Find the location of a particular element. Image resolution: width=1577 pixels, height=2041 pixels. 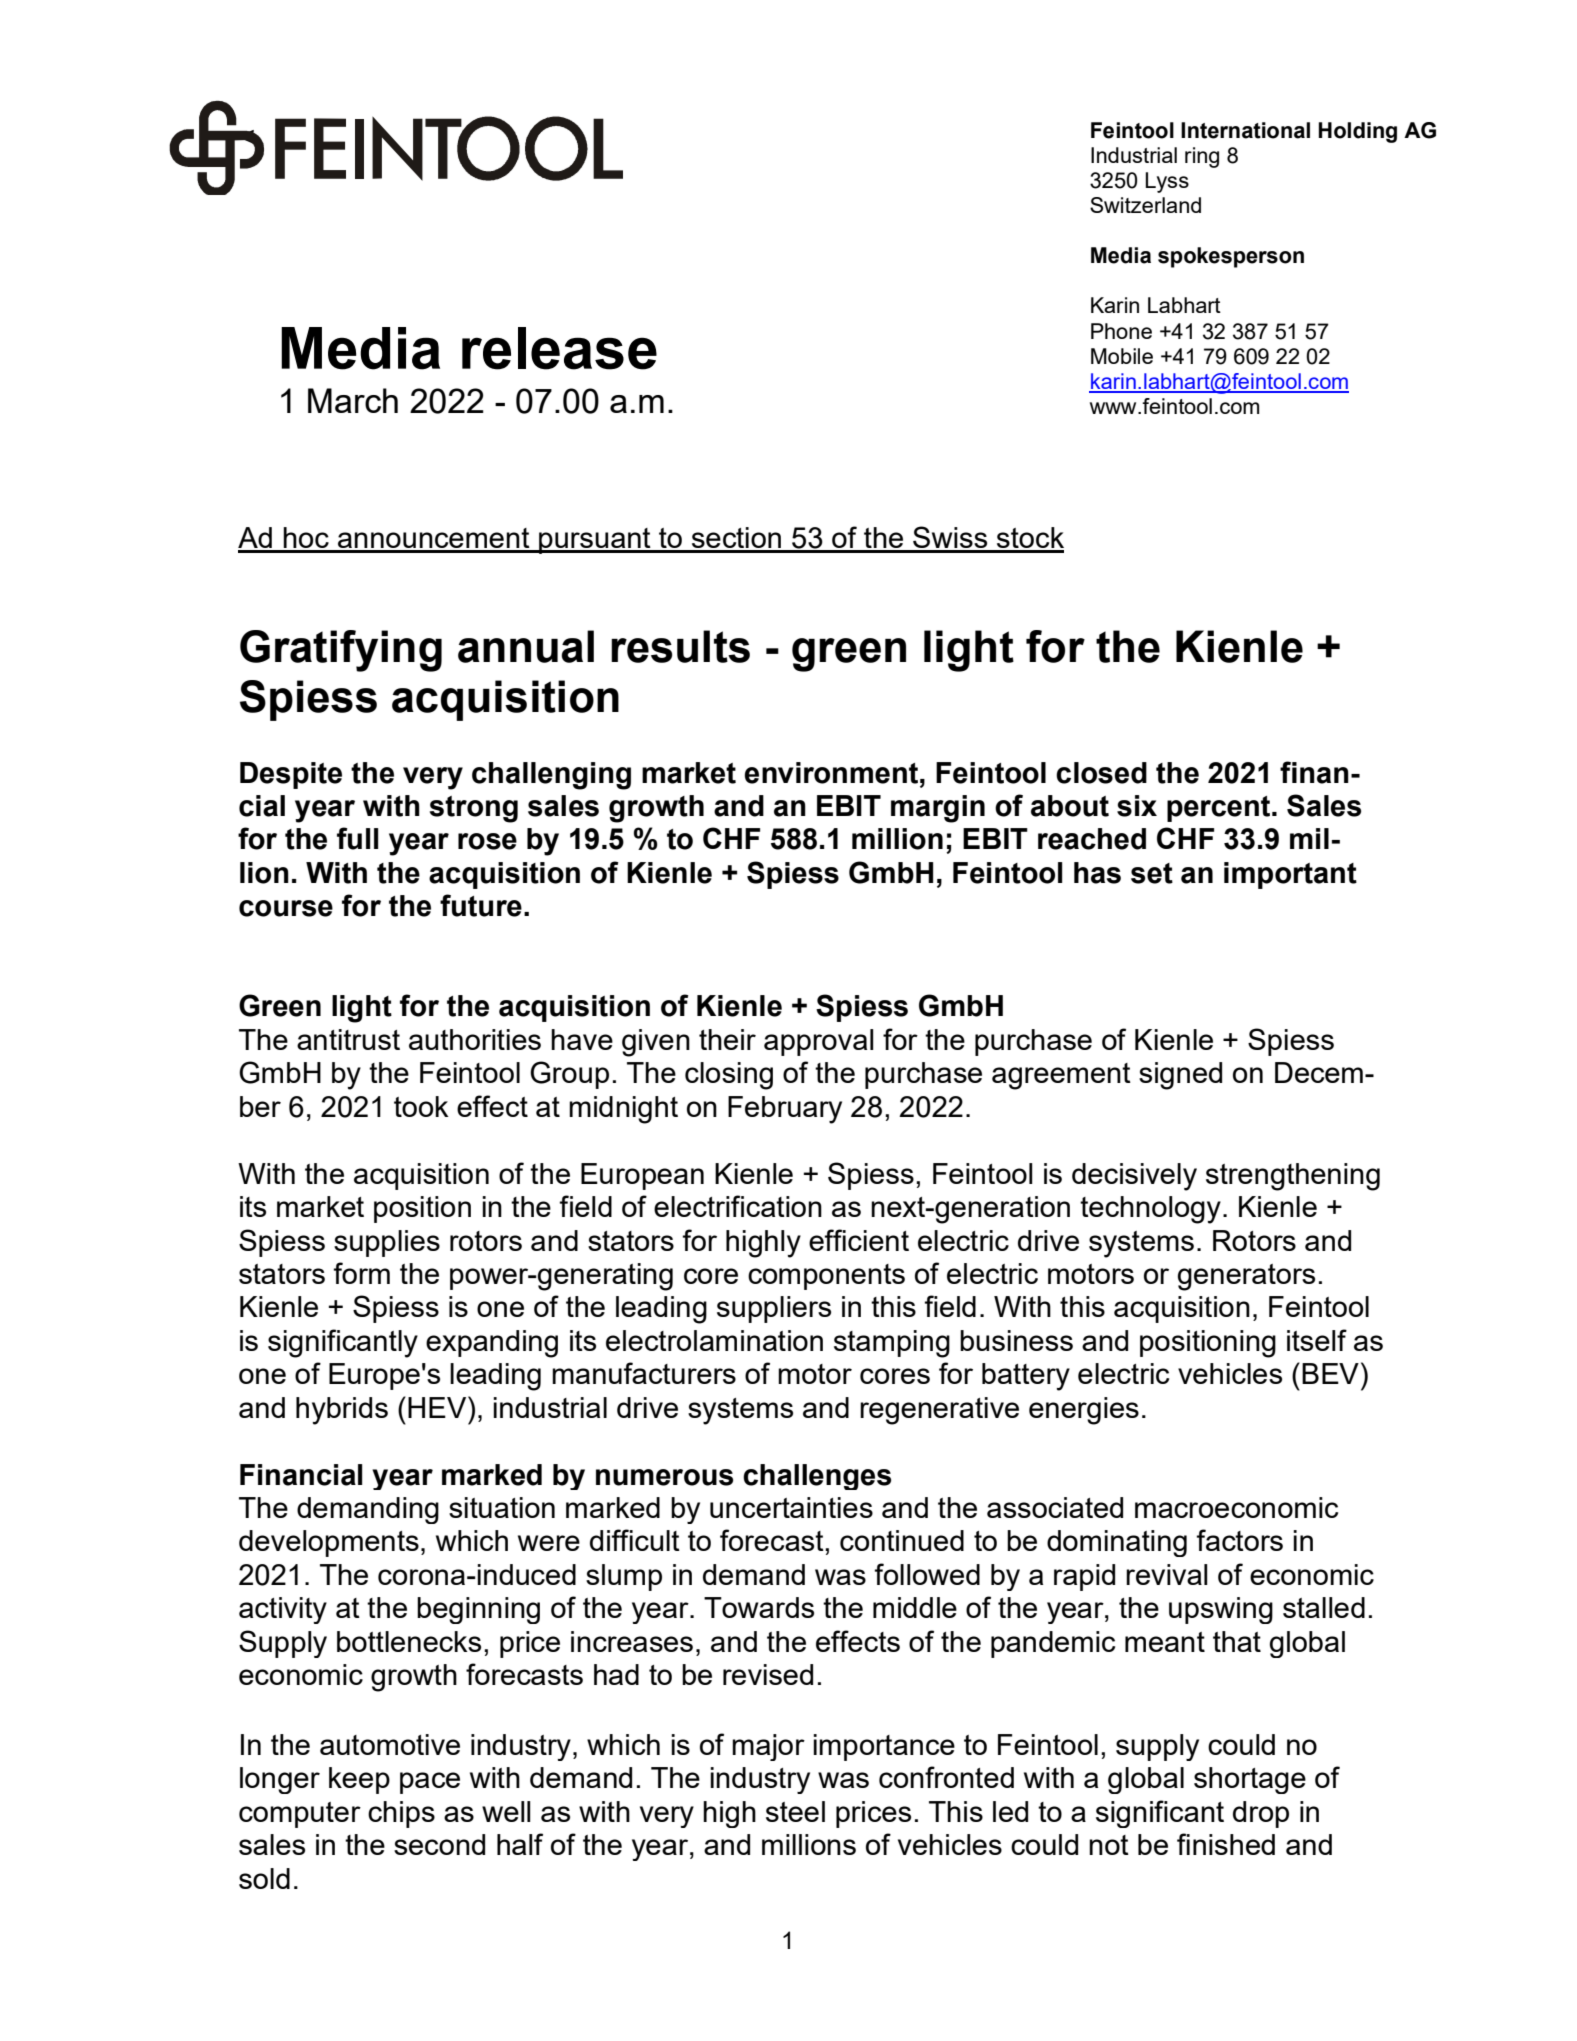

steel is located at coordinates (795, 1811).
